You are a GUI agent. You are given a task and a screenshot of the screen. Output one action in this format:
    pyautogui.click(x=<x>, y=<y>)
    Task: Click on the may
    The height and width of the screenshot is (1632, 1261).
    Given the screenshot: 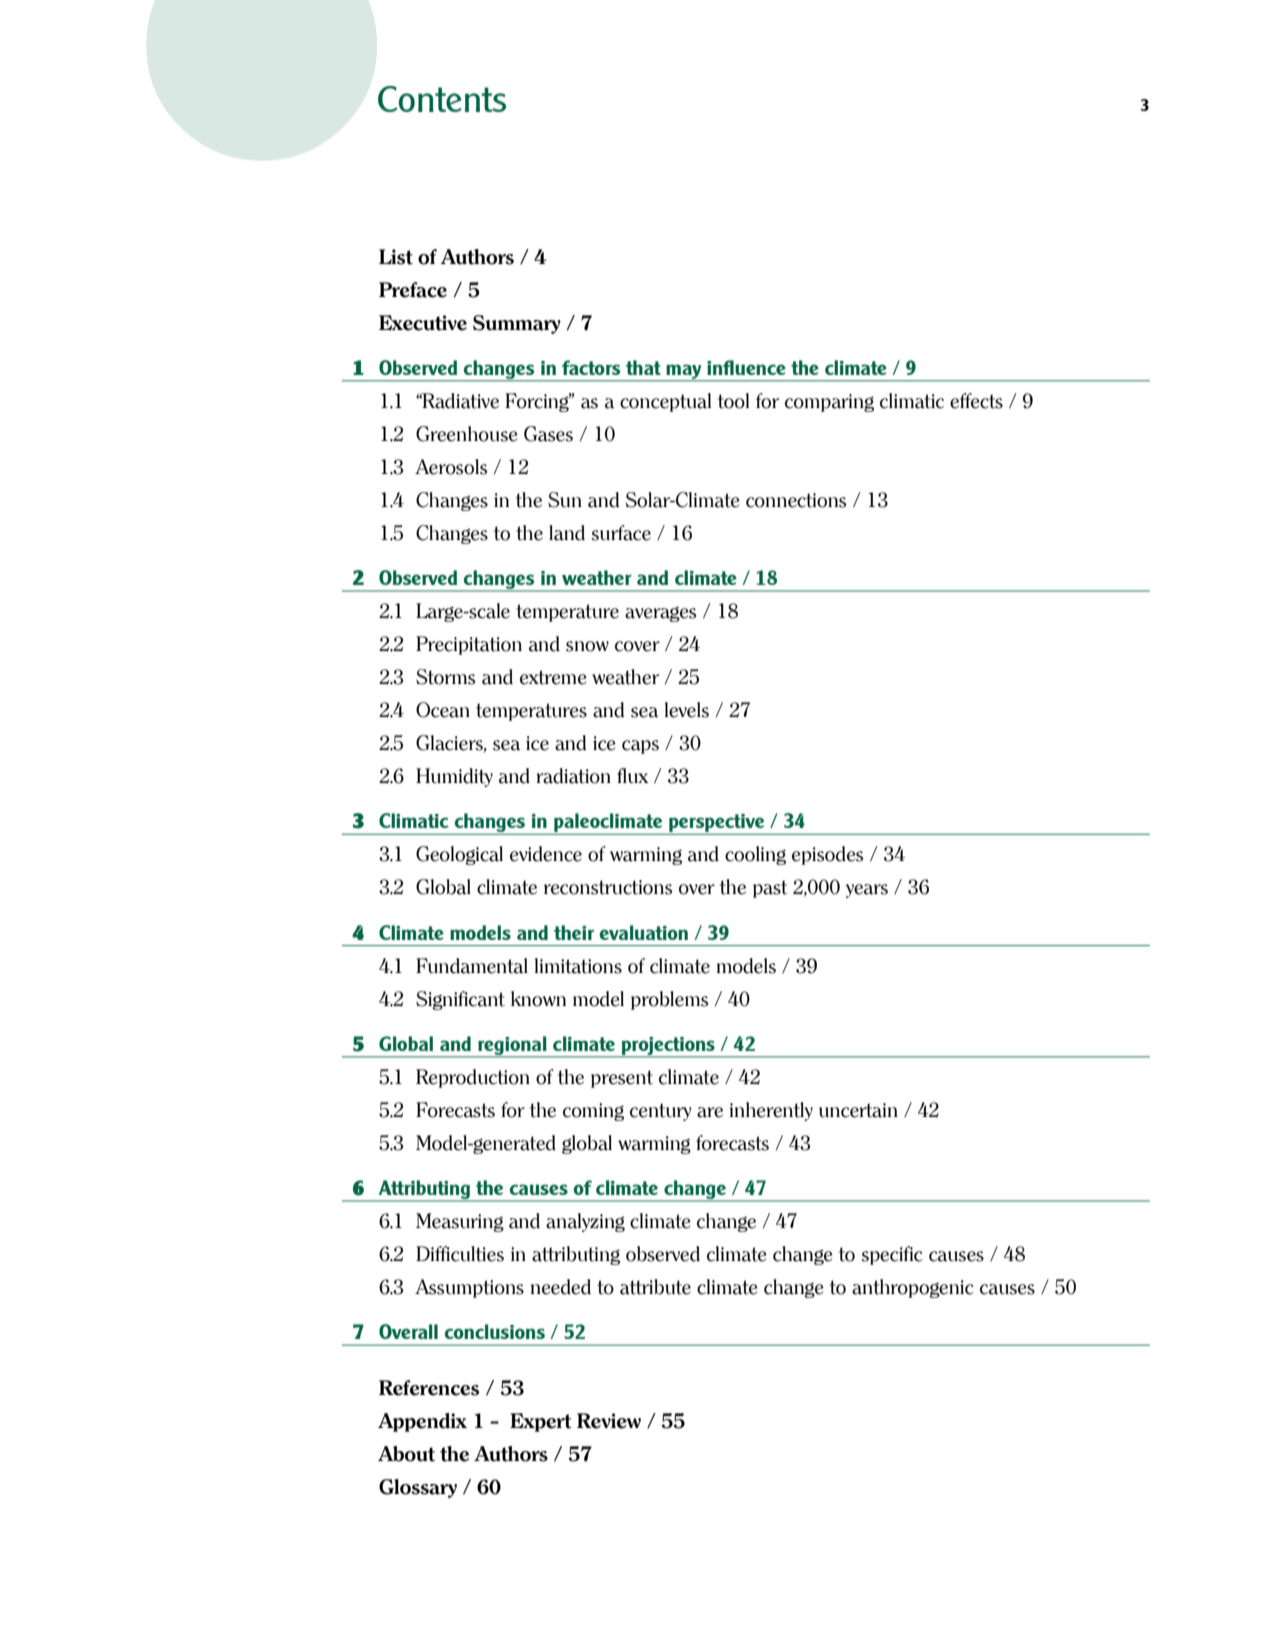 What is the action you would take?
    pyautogui.click(x=684, y=373)
